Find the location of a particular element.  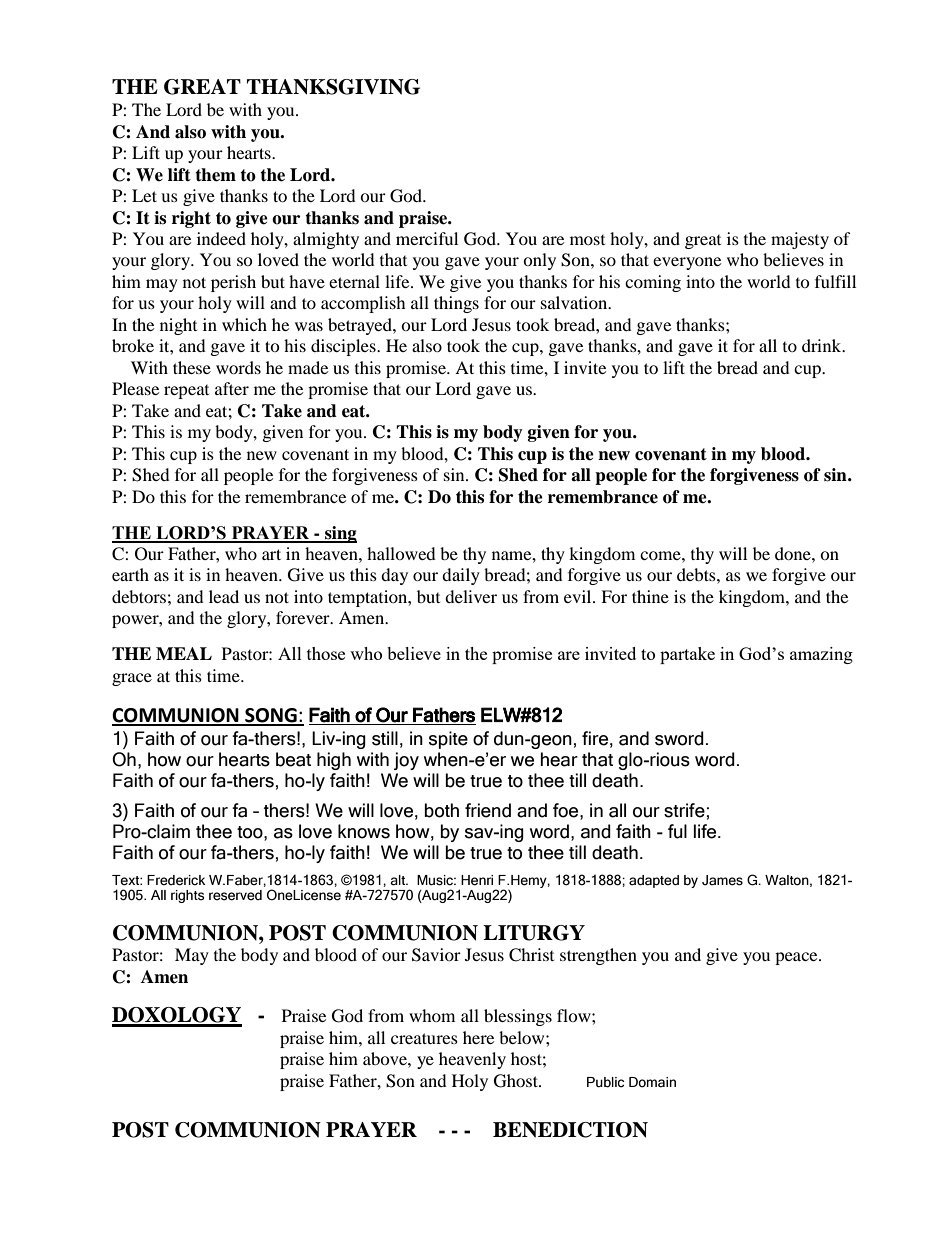

hallowed is located at coordinates (401, 553).
